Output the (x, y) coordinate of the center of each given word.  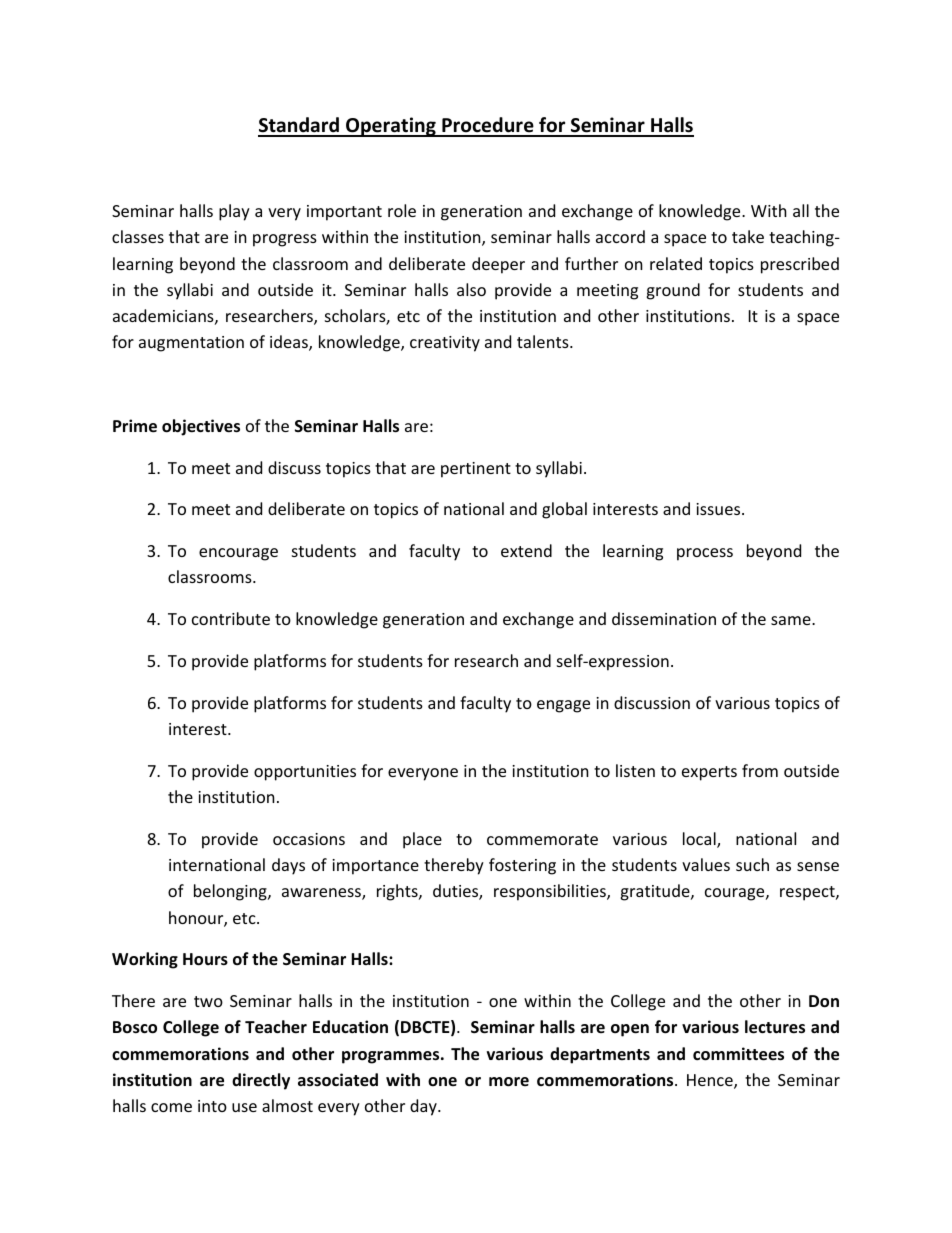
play (234, 212)
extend (526, 550)
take (748, 236)
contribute (231, 618)
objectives (201, 427)
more (509, 1082)
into (212, 1106)
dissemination (664, 618)
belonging (231, 892)
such (752, 864)
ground (673, 291)
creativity (445, 344)
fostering (522, 866)
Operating (391, 127)
